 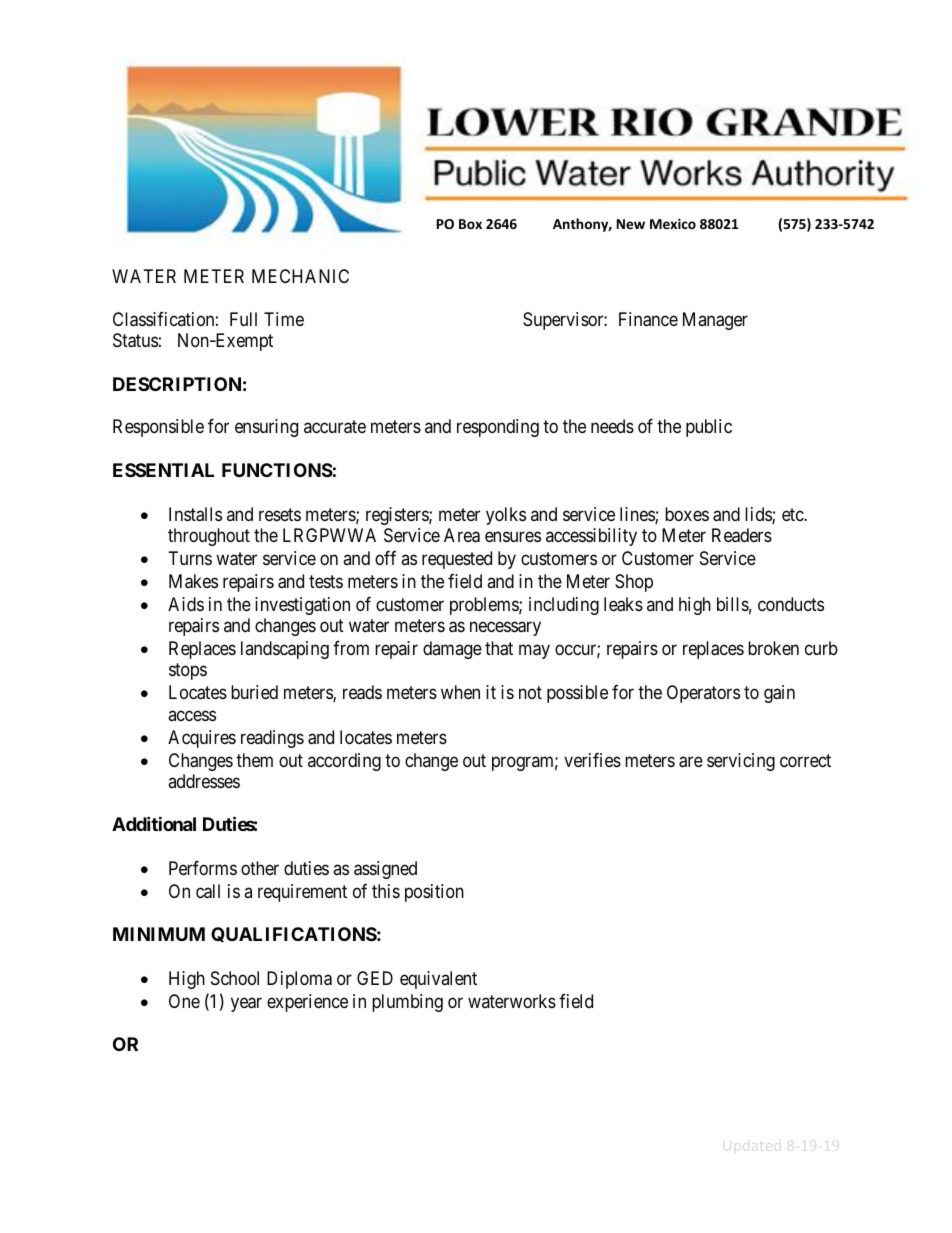 What do you see at coordinates (791, 604) in the screenshot?
I see `conducts` at bounding box center [791, 604].
